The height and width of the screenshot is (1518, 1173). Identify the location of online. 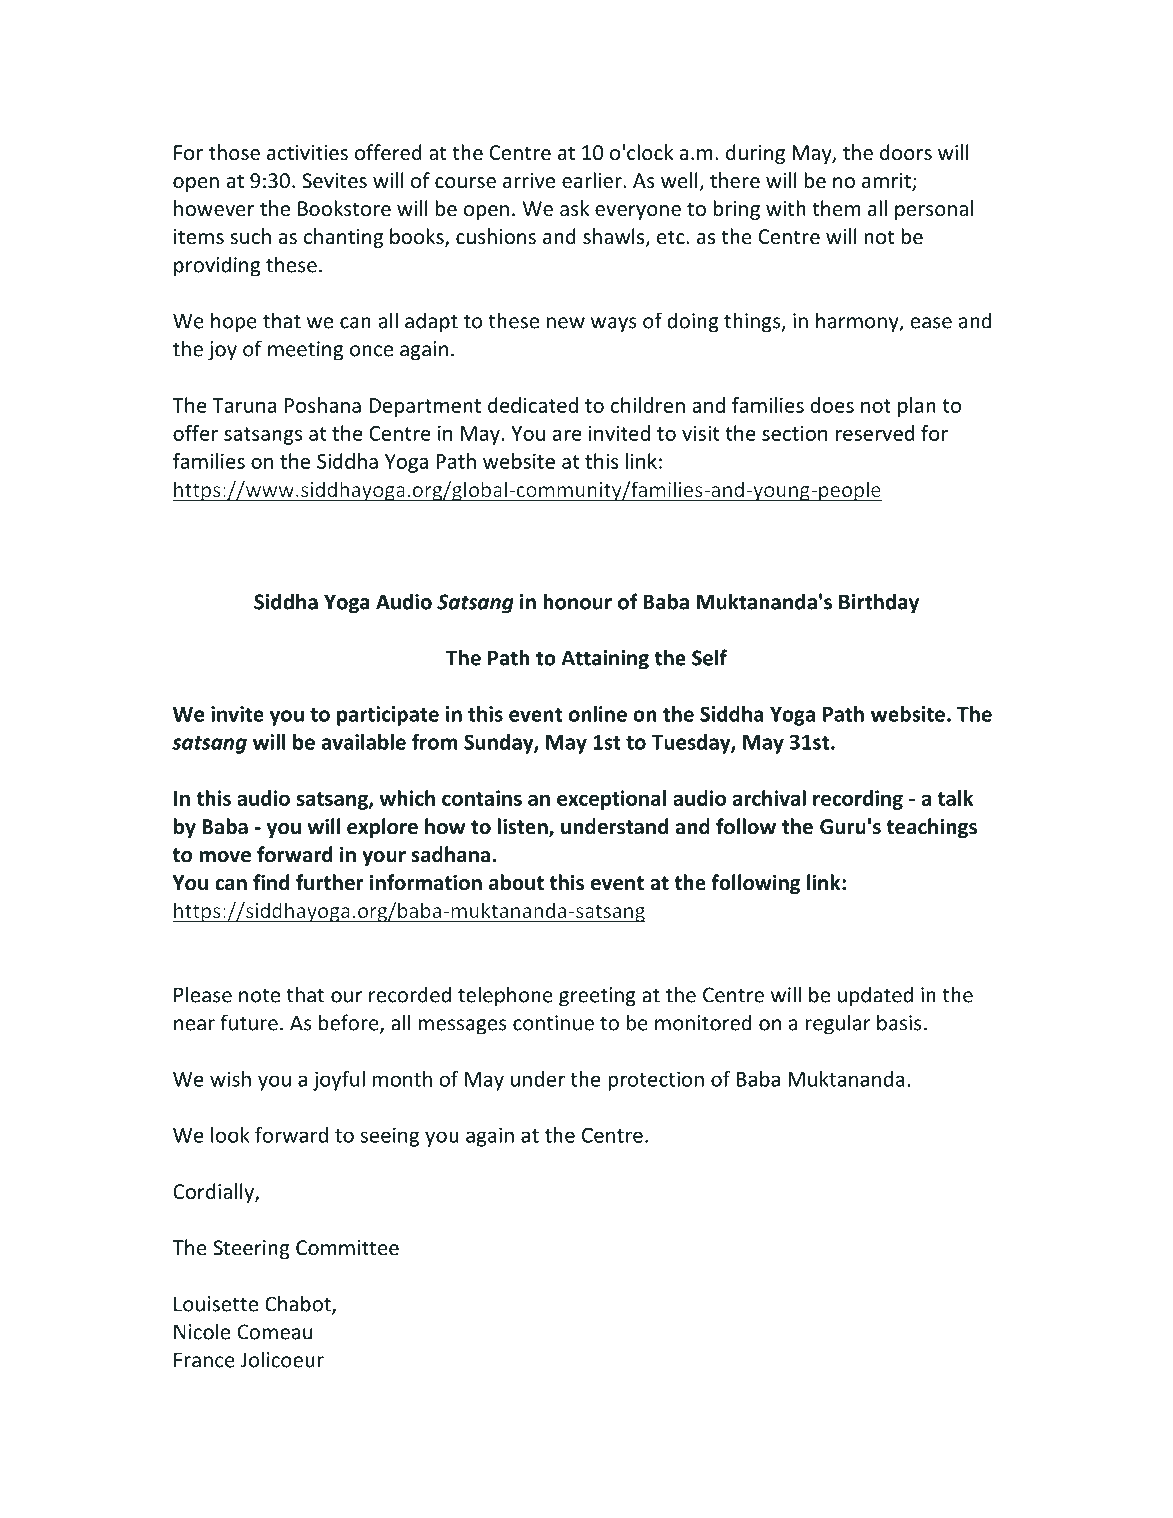
(598, 714).
